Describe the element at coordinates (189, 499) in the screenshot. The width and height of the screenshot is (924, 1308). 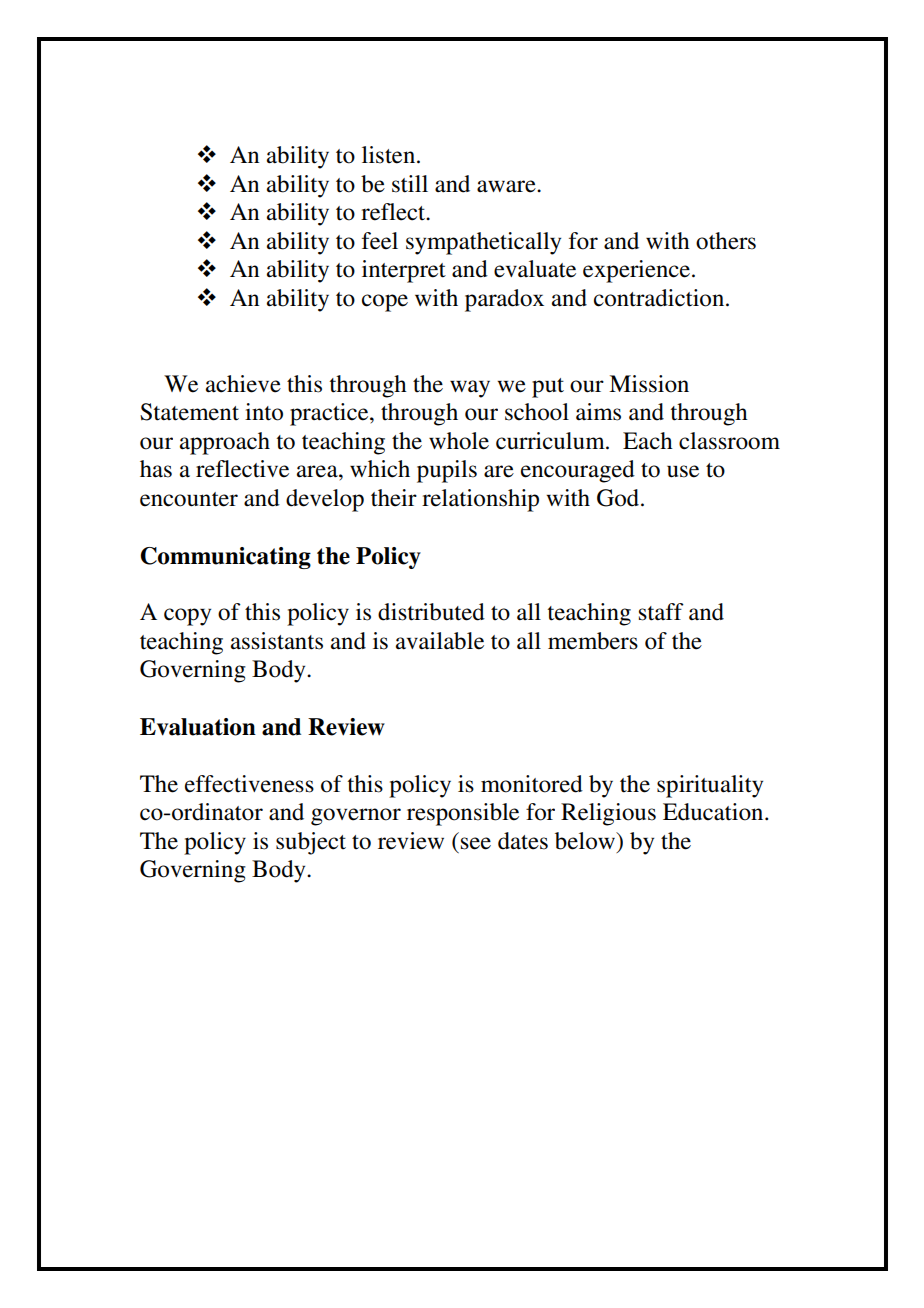
I see `encounter` at that location.
